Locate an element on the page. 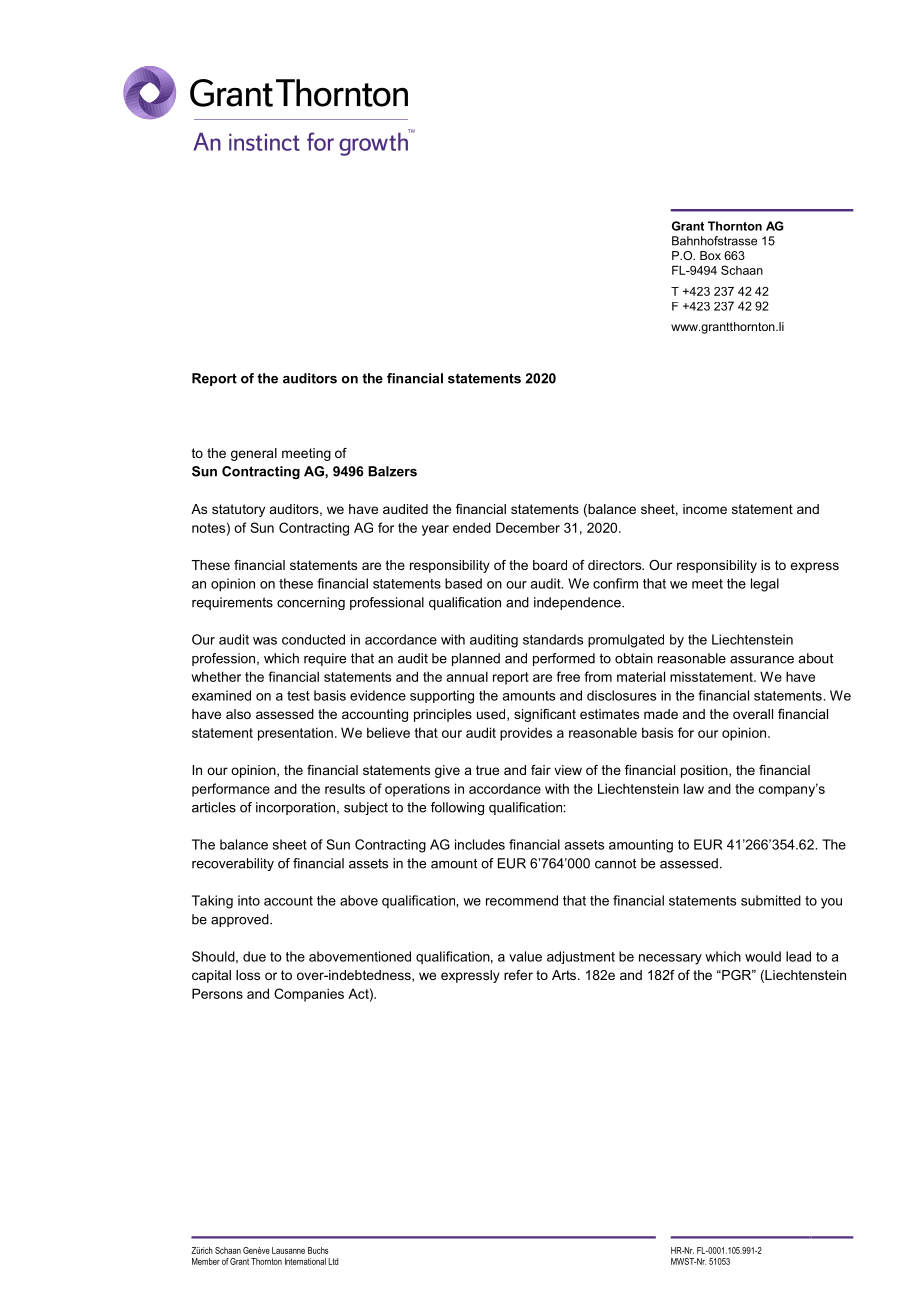 The image size is (924, 1308). presentation is located at coordinates (295, 734).
